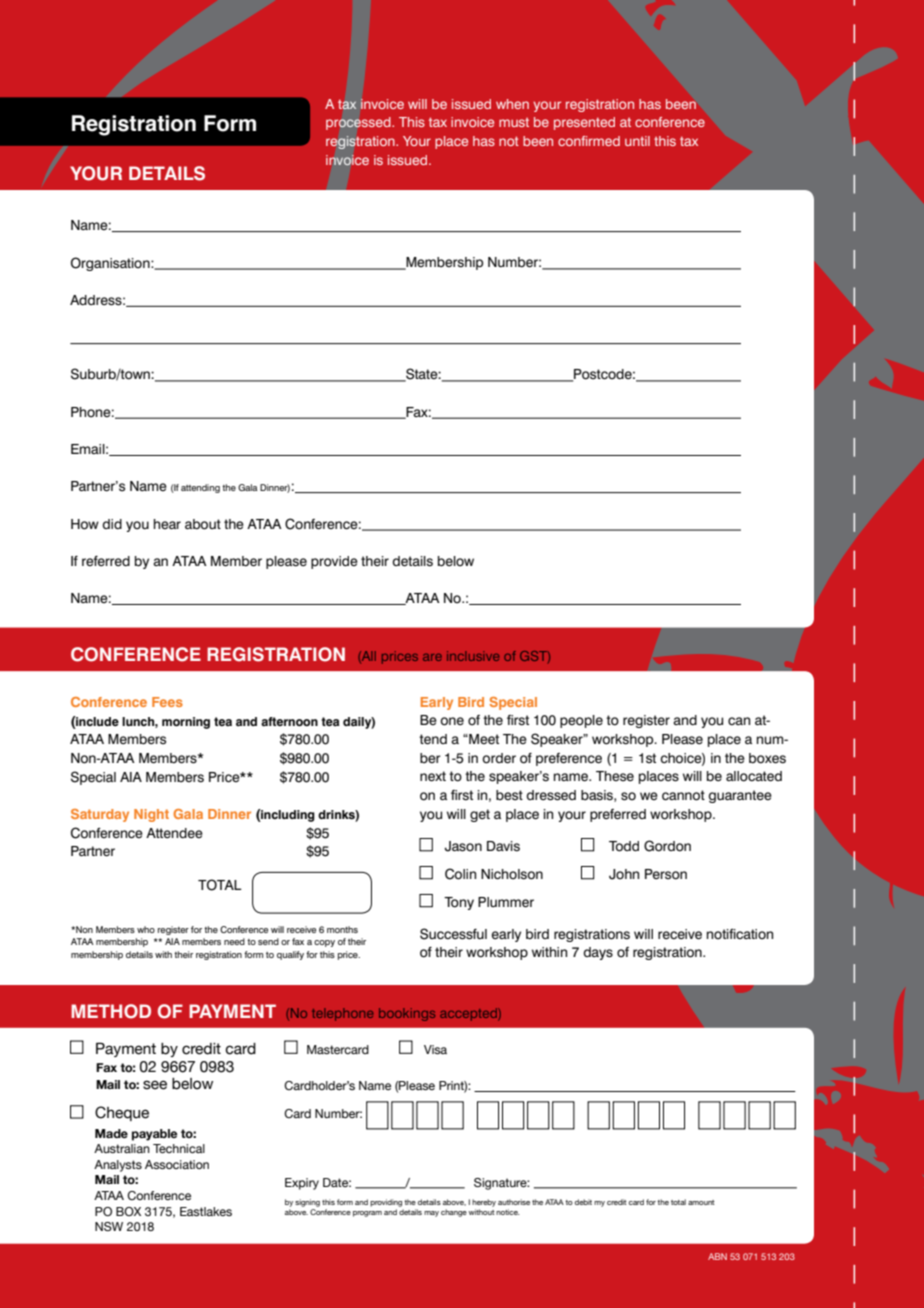 The height and width of the document is (1308, 924). Describe the element at coordinates (473, 656) in the document. I see `inclusive` at that location.
